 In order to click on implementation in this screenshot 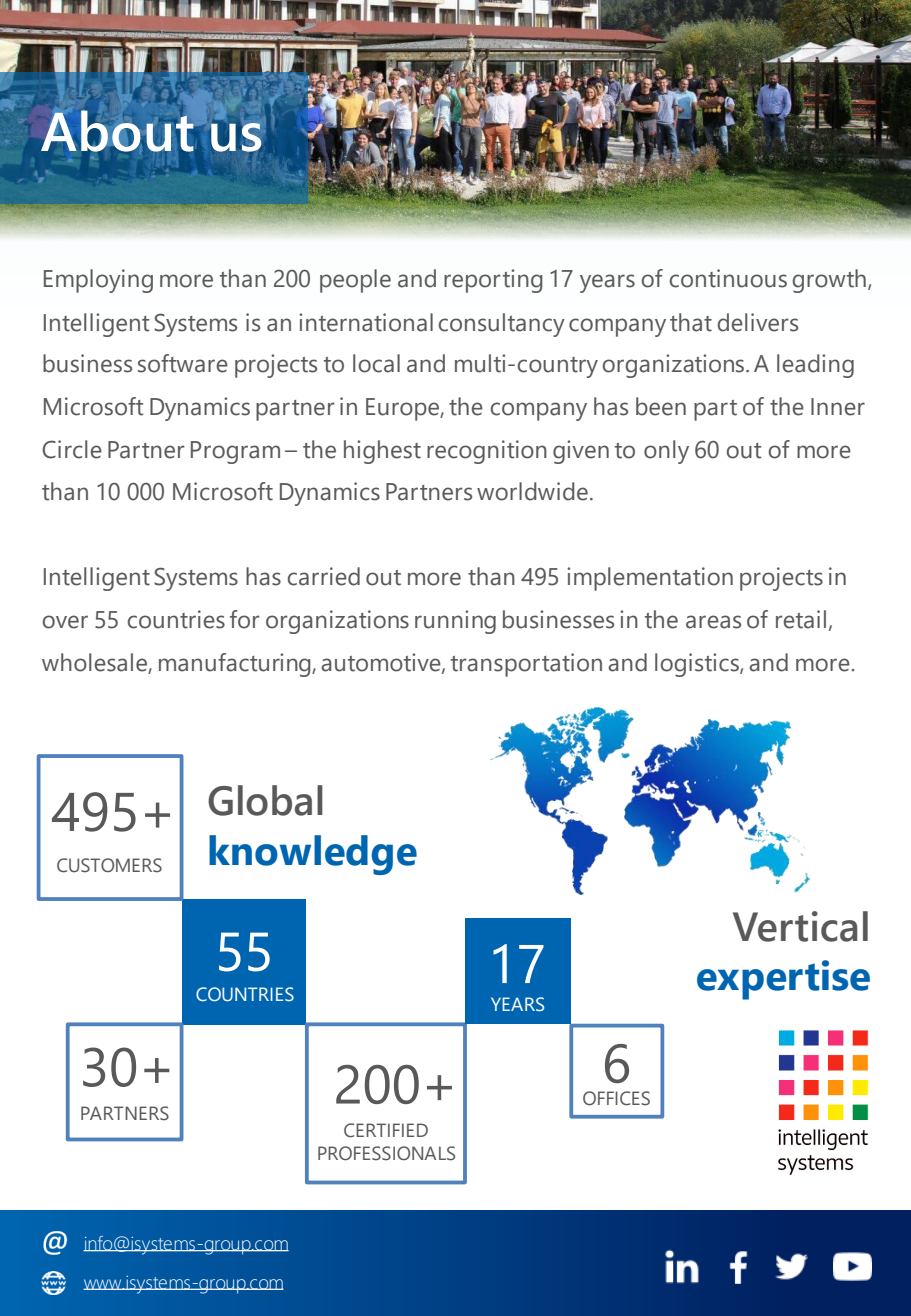, I will do `click(650, 579)`.
